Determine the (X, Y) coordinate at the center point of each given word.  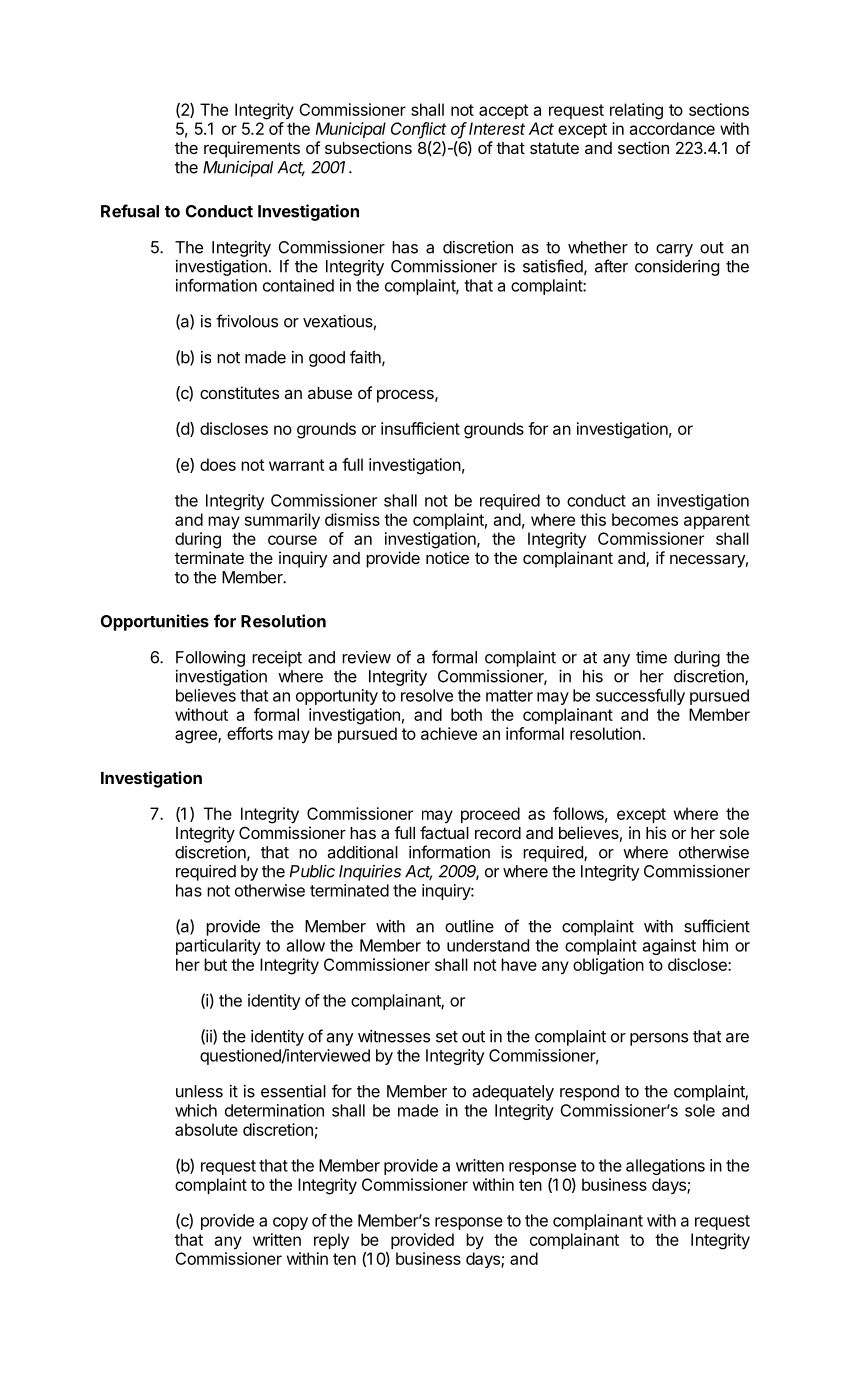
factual (444, 832)
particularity (218, 947)
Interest (497, 128)
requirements (252, 149)
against (669, 947)
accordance (672, 128)
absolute (206, 1129)
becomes (645, 519)
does (218, 464)
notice (447, 557)
